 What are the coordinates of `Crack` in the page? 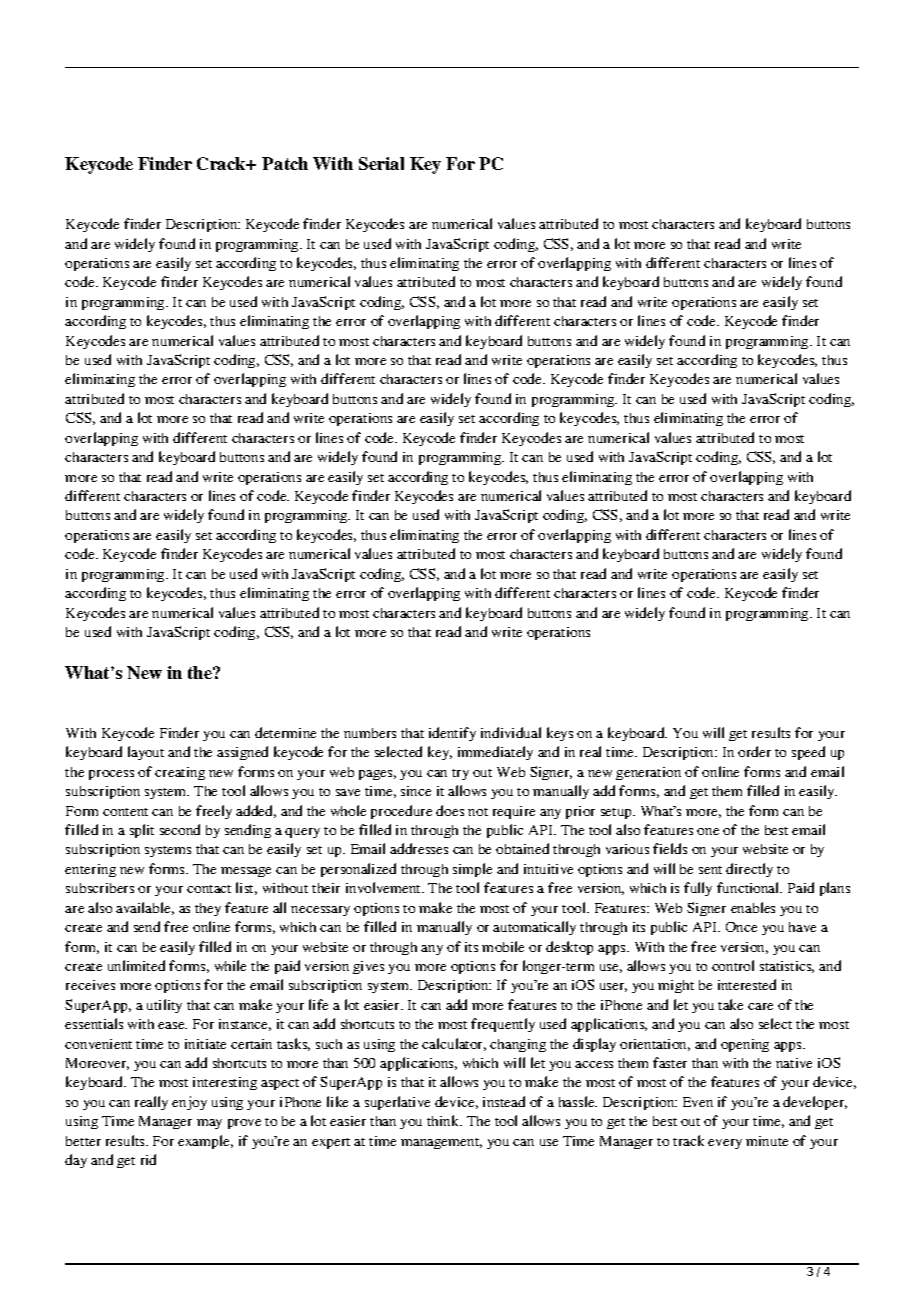 It's located at (222, 163).
